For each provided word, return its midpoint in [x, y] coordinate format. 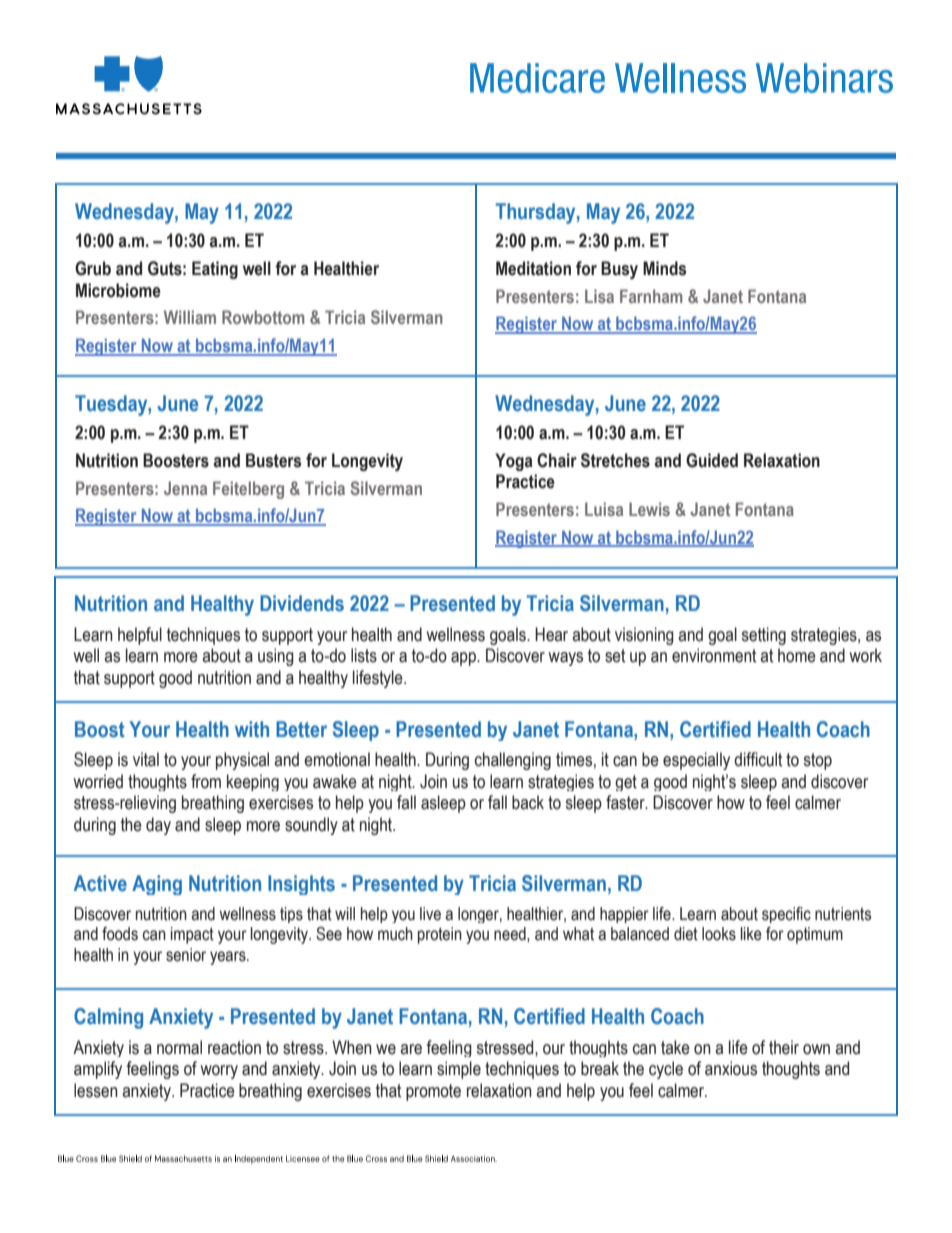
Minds [664, 268]
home [797, 655]
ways [566, 659]
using [276, 657]
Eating [215, 270]
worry [219, 1072]
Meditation [533, 268]
